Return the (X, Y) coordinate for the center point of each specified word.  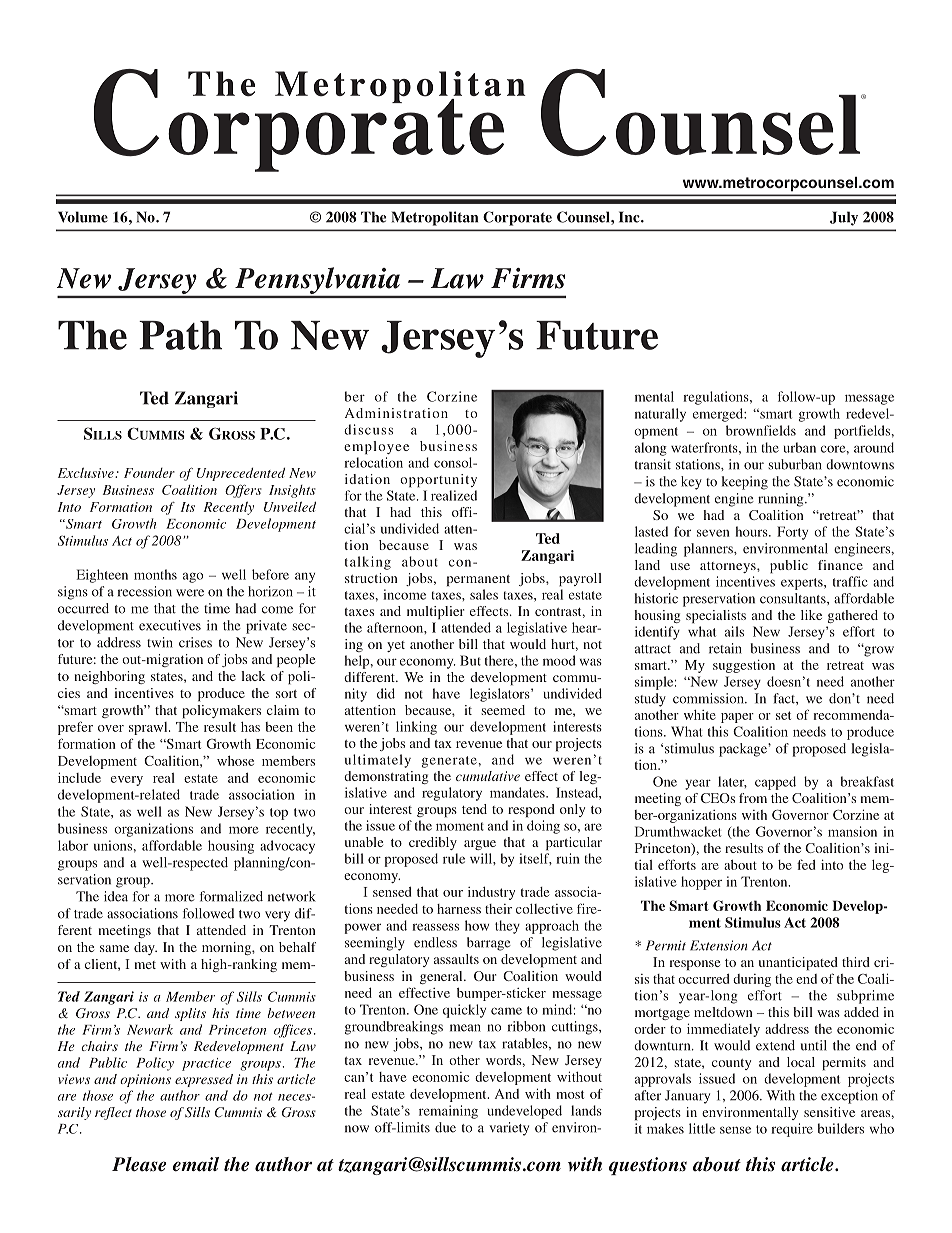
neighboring (109, 677)
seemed (503, 710)
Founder (149, 473)
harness (459, 909)
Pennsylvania (317, 282)
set (783, 715)
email (196, 1164)
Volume (83, 217)
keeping (745, 483)
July (844, 218)
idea (116, 896)
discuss (368, 429)
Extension (718, 945)
